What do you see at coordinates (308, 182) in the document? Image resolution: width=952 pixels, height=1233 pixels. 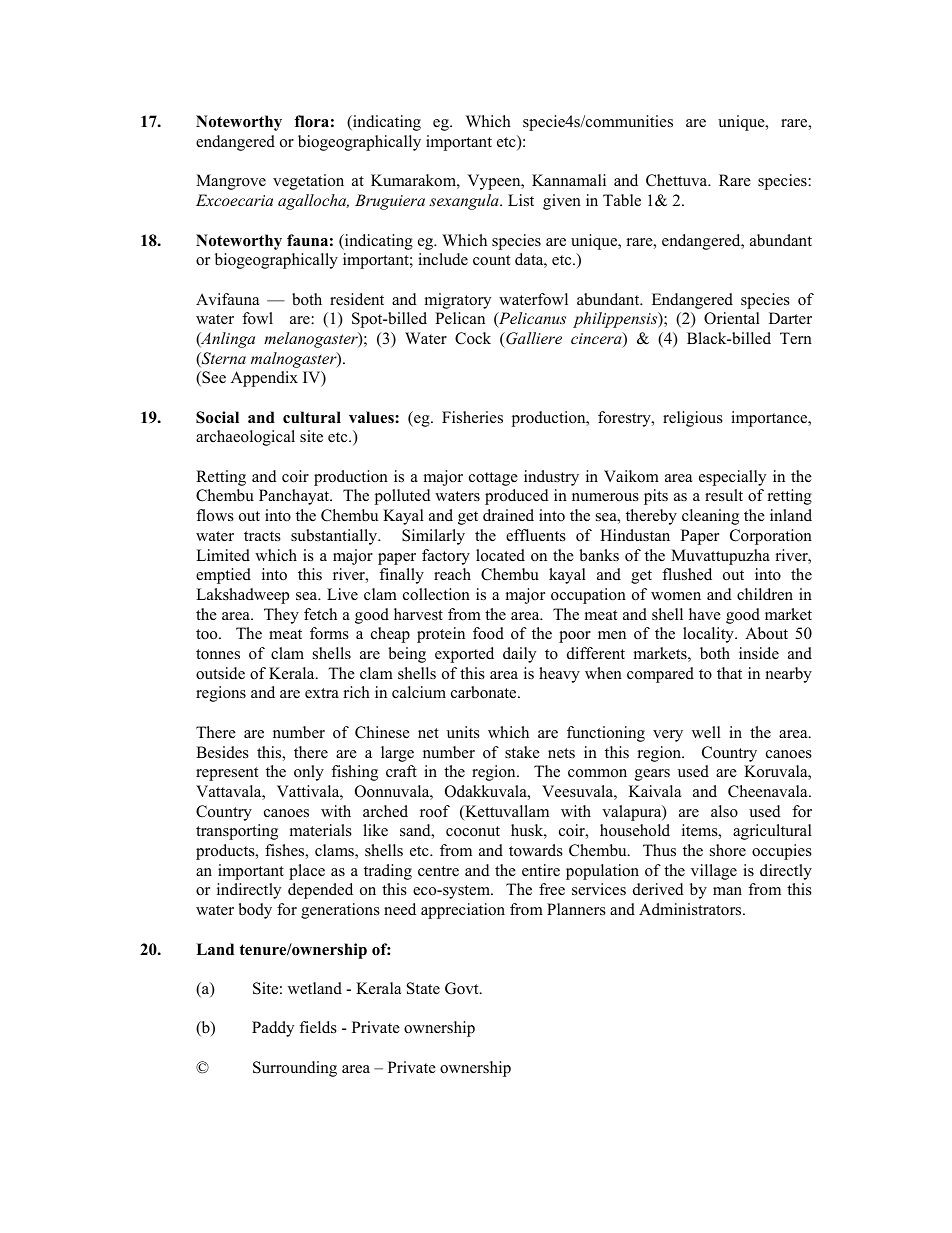 I see `vegetation` at bounding box center [308, 182].
